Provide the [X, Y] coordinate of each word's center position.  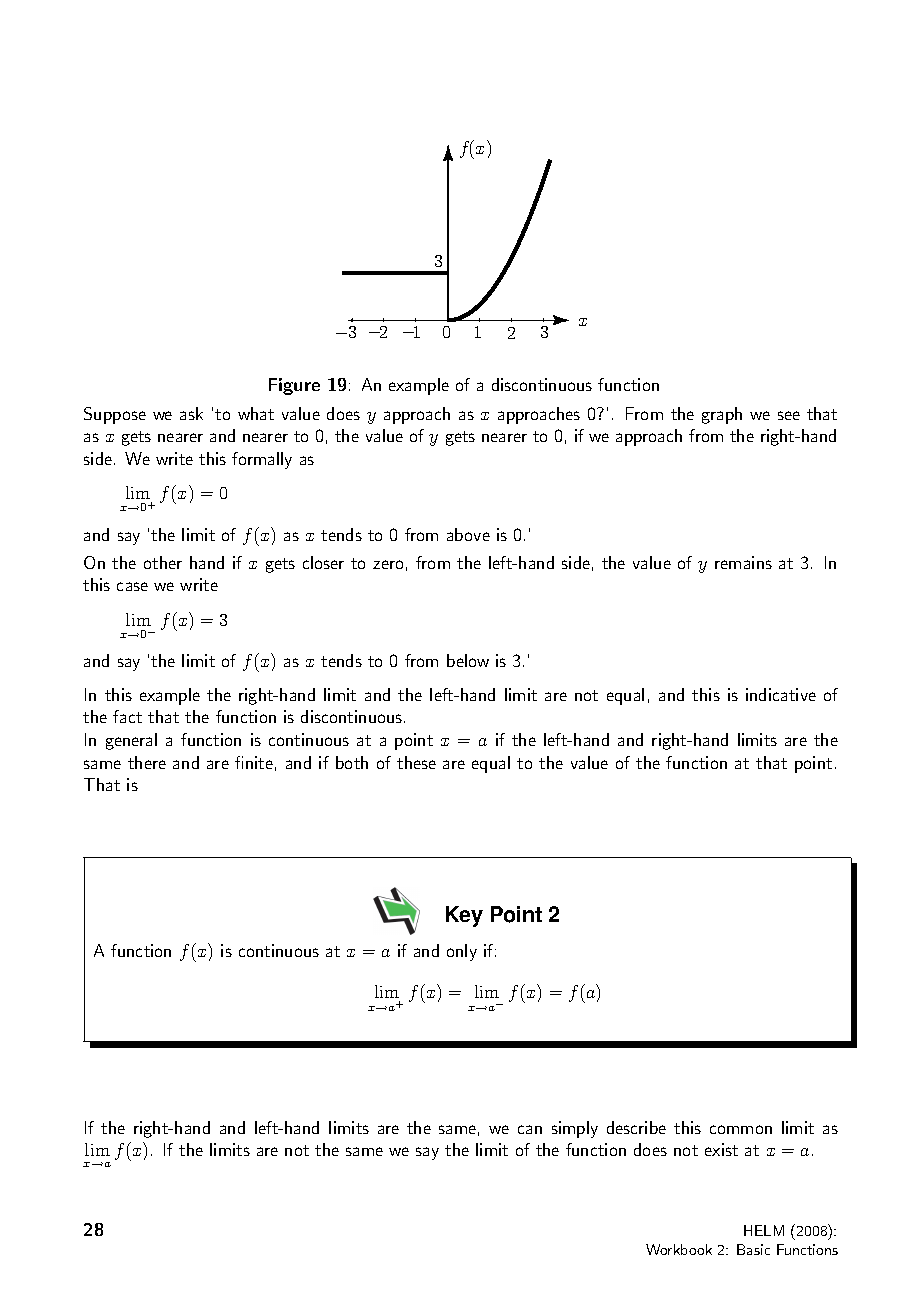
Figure [294, 386]
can [530, 1129]
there [147, 762]
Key [464, 916]
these [416, 762]
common [741, 1129]
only [462, 952]
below [468, 660]
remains [743, 562]
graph [722, 415]
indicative [781, 694]
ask [191, 413]
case [132, 586]
